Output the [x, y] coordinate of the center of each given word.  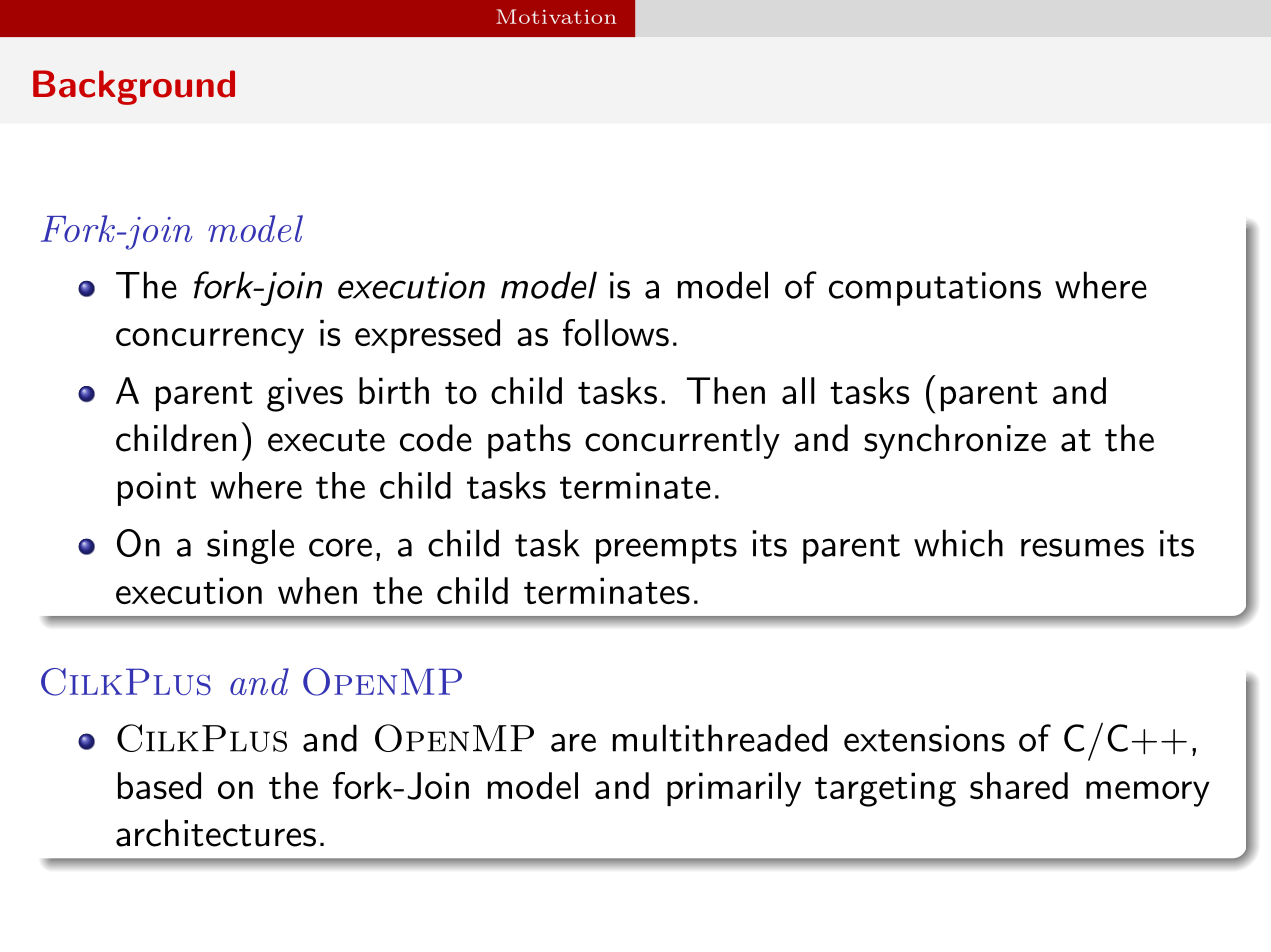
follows [616, 332]
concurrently [682, 441]
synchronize [955, 441]
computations [935, 289]
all [798, 390]
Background [134, 87]
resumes [1082, 547]
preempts [666, 549]
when [317, 590]
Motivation [556, 16]
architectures [216, 833]
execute [326, 440]
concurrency [210, 341]
